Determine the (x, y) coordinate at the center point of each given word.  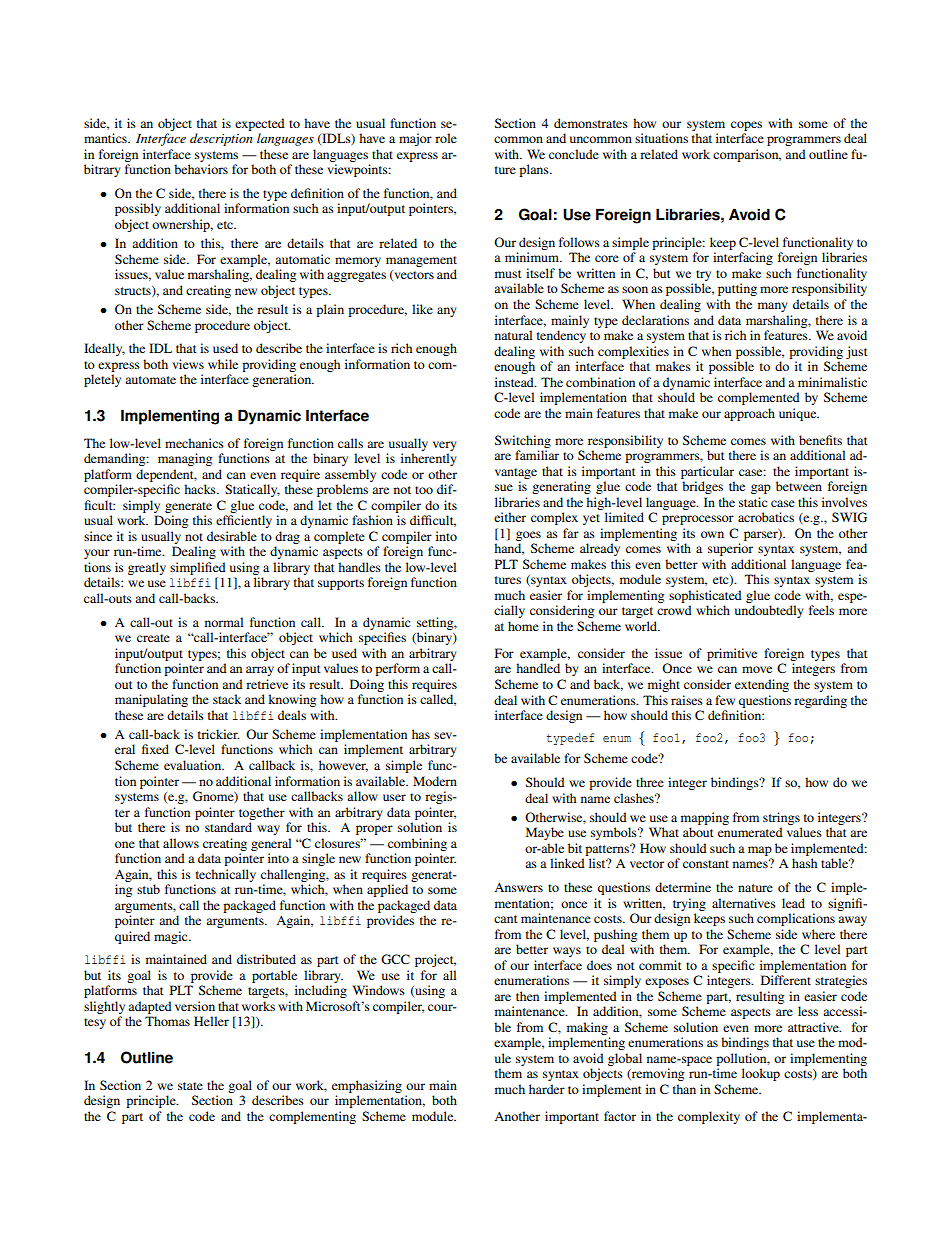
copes (746, 126)
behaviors (201, 169)
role (446, 138)
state (190, 1086)
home (523, 626)
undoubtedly (769, 611)
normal (224, 622)
